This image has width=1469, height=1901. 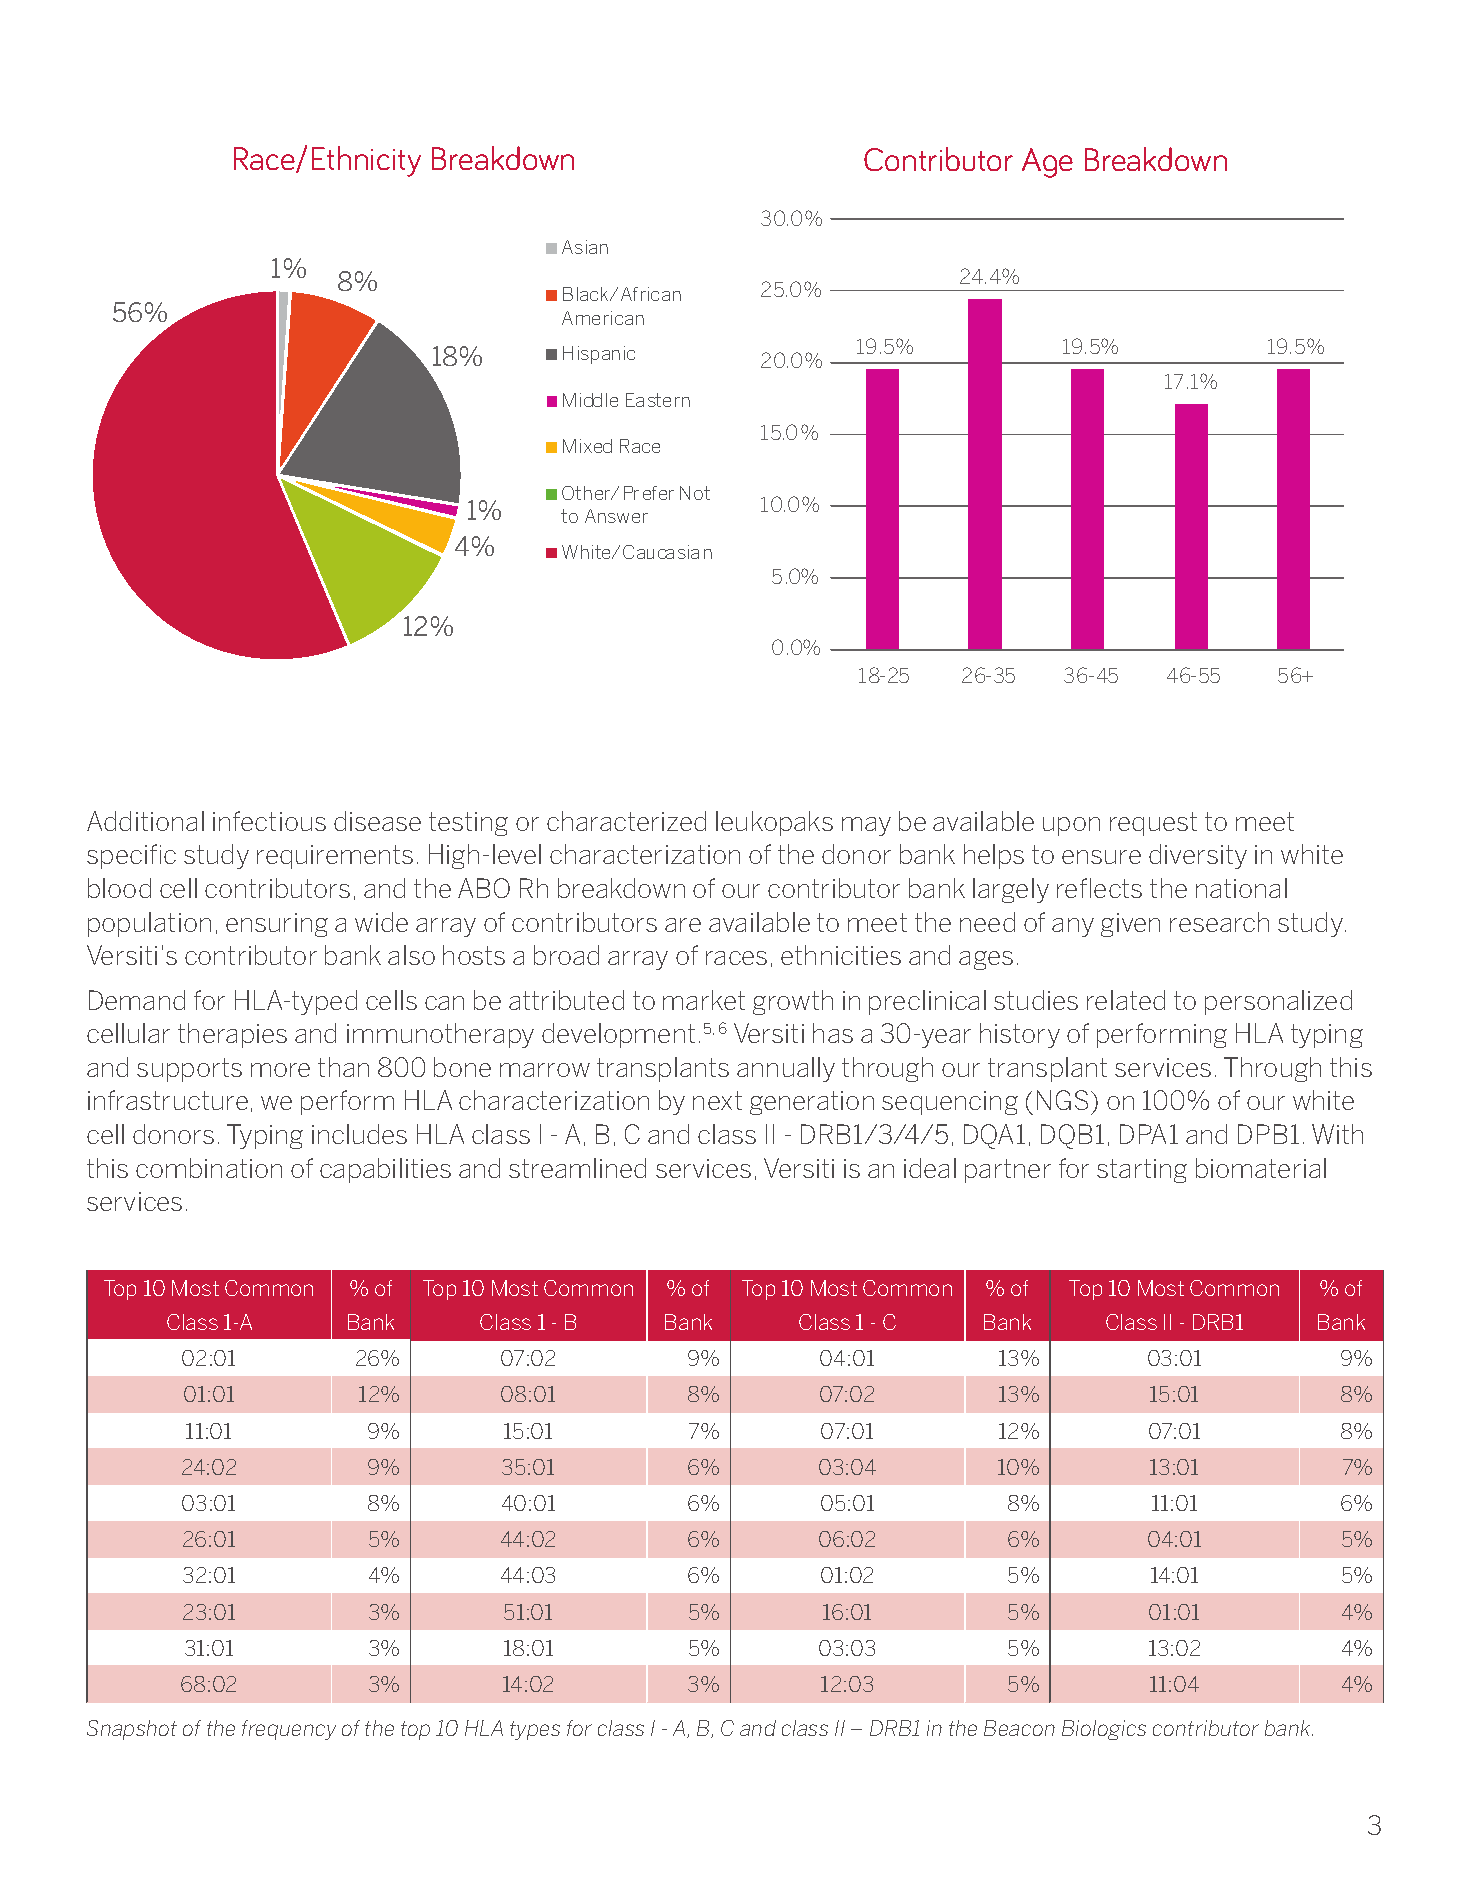 I want to click on With, so click(x=1337, y=1134).
